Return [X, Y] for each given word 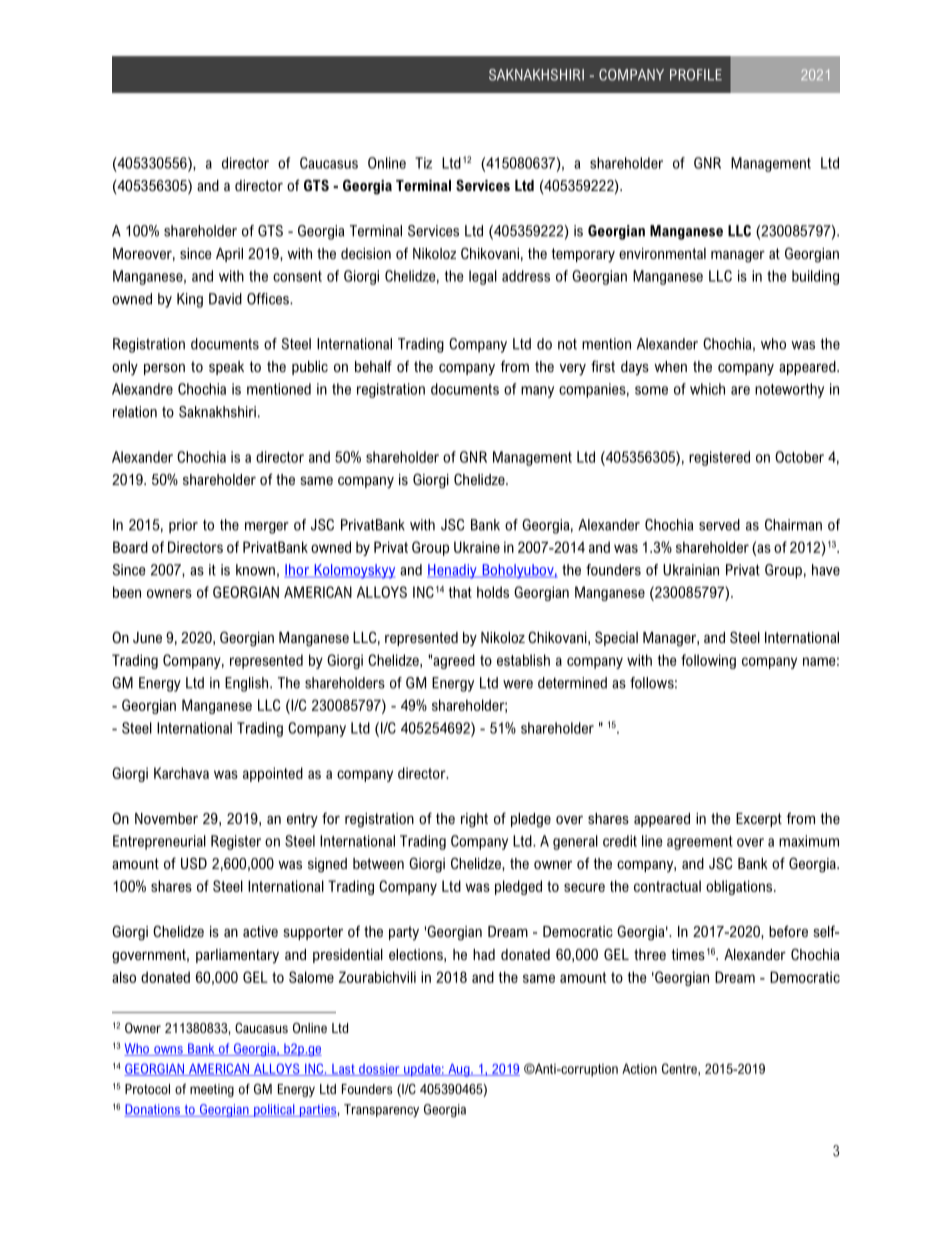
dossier [379, 1070]
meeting [212, 1090]
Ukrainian [691, 570]
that [460, 592]
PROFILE [696, 75]
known [255, 570]
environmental [662, 253]
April [229, 255]
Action [639, 1068]
